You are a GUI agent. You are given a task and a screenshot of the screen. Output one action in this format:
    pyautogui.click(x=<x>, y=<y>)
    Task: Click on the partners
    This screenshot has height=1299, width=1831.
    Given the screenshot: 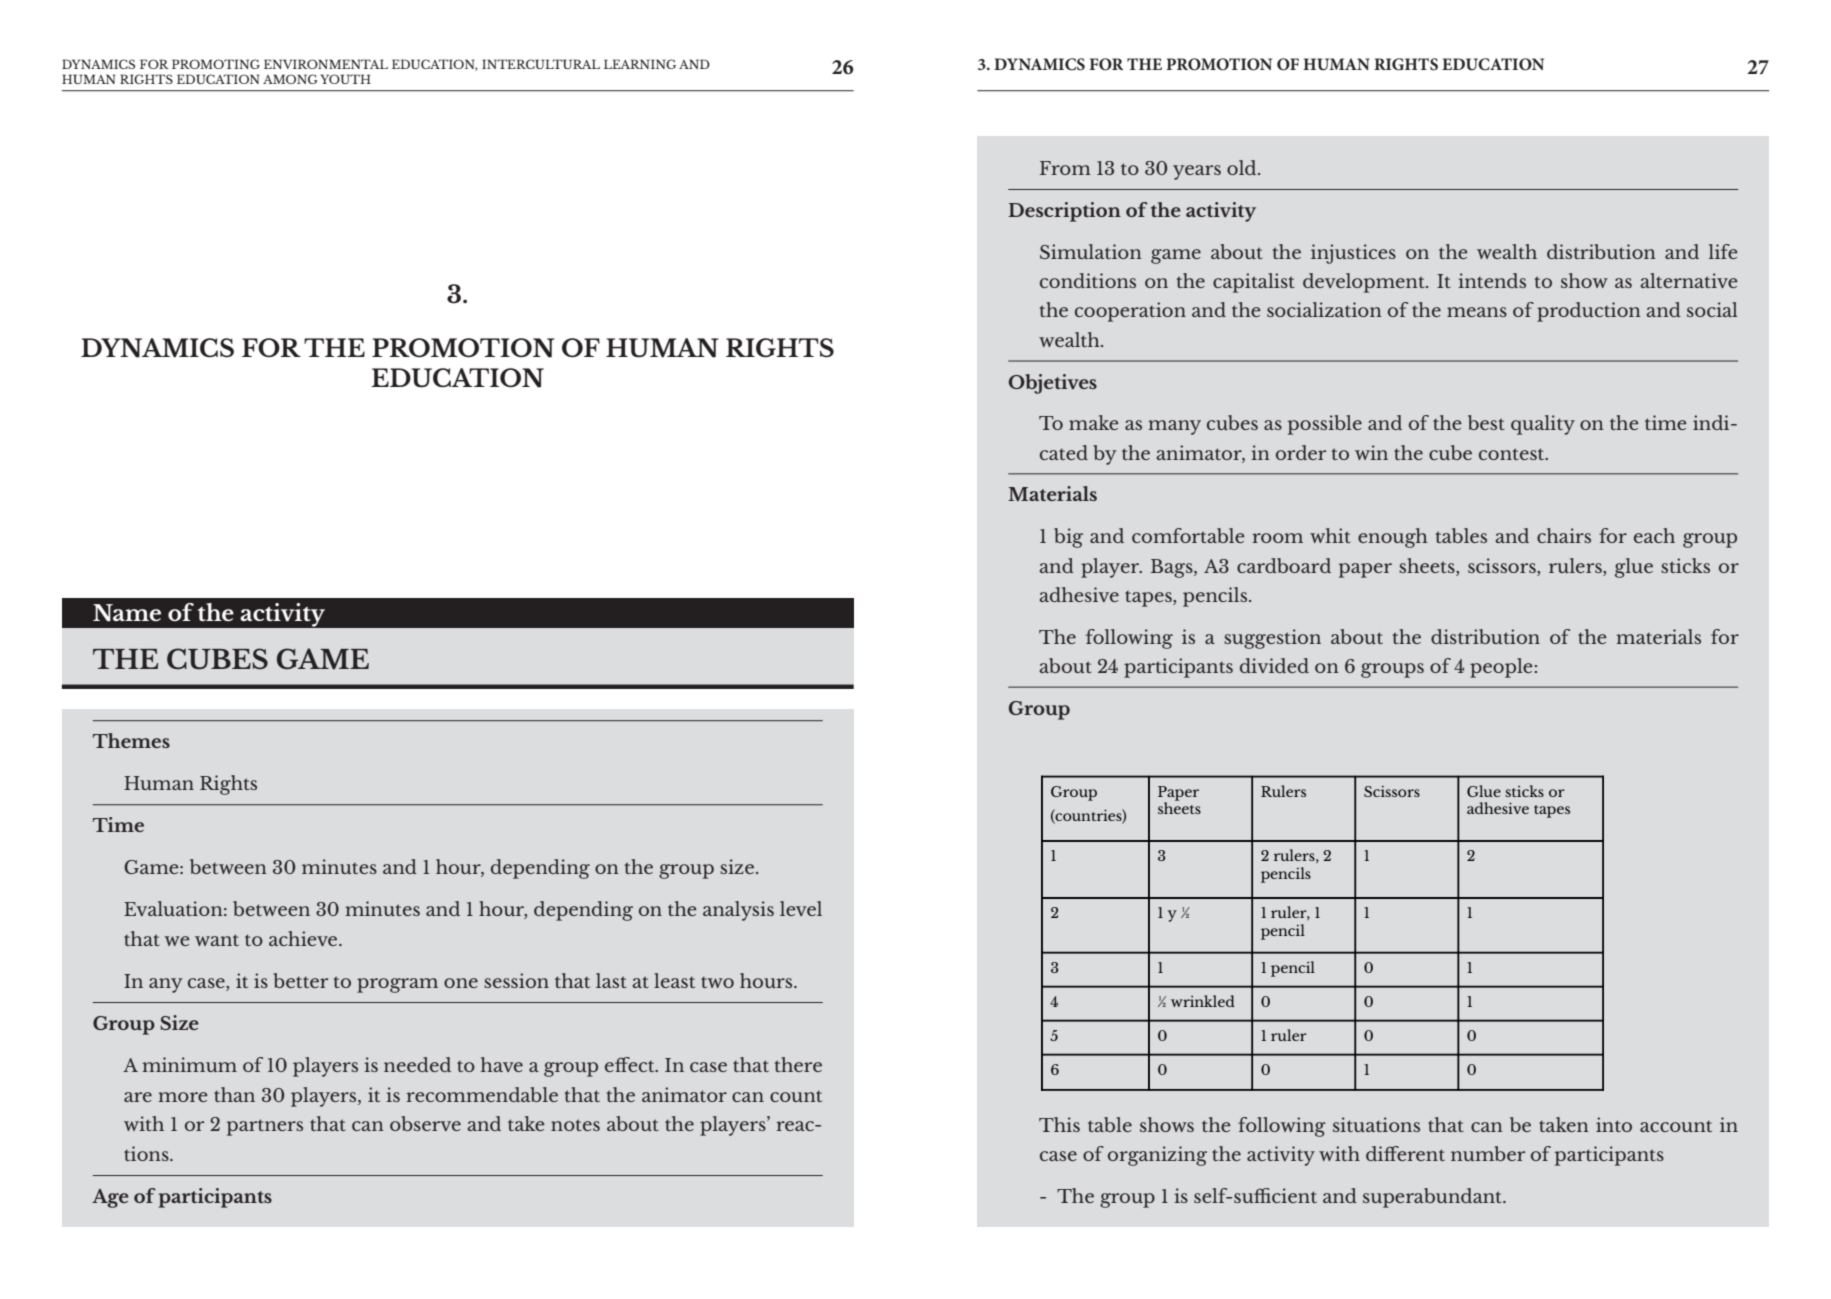 What is the action you would take?
    pyautogui.click(x=265, y=1127)
